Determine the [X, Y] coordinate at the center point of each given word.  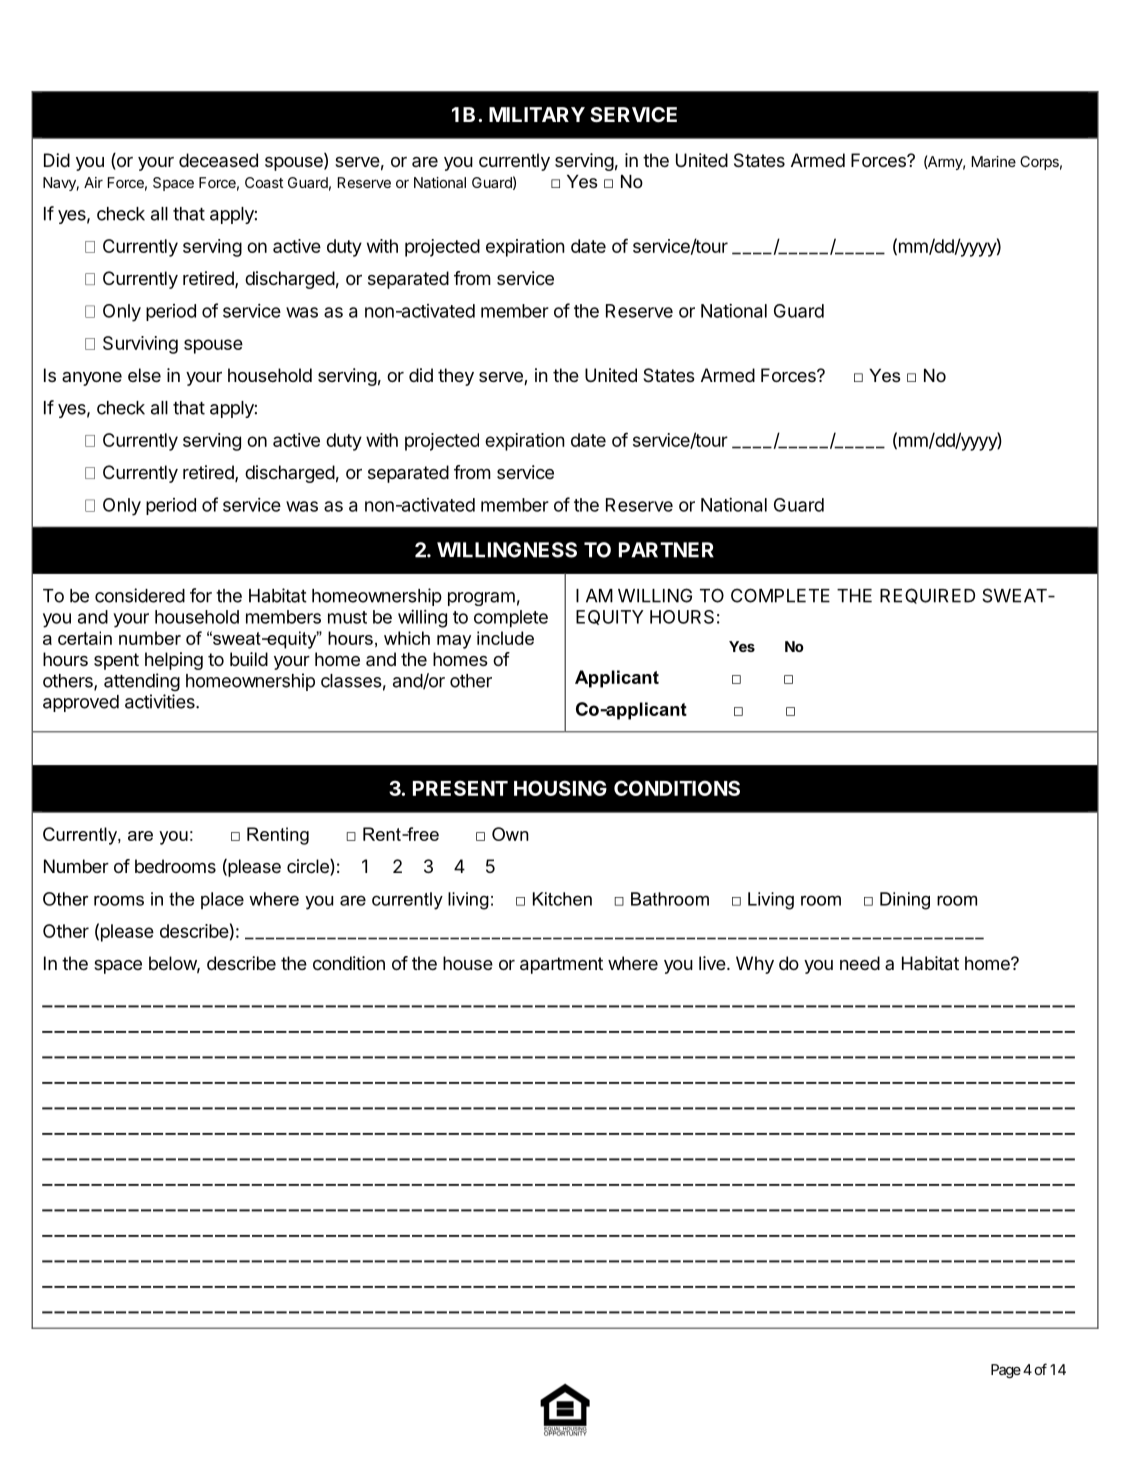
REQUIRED [927, 596]
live [712, 963]
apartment [561, 965]
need [860, 963]
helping [174, 661]
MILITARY [537, 114]
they [456, 377]
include [505, 638]
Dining [905, 901]
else [144, 375]
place [222, 900]
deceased [218, 160]
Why [755, 965]
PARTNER [666, 550]
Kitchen [562, 899]
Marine [994, 161]
